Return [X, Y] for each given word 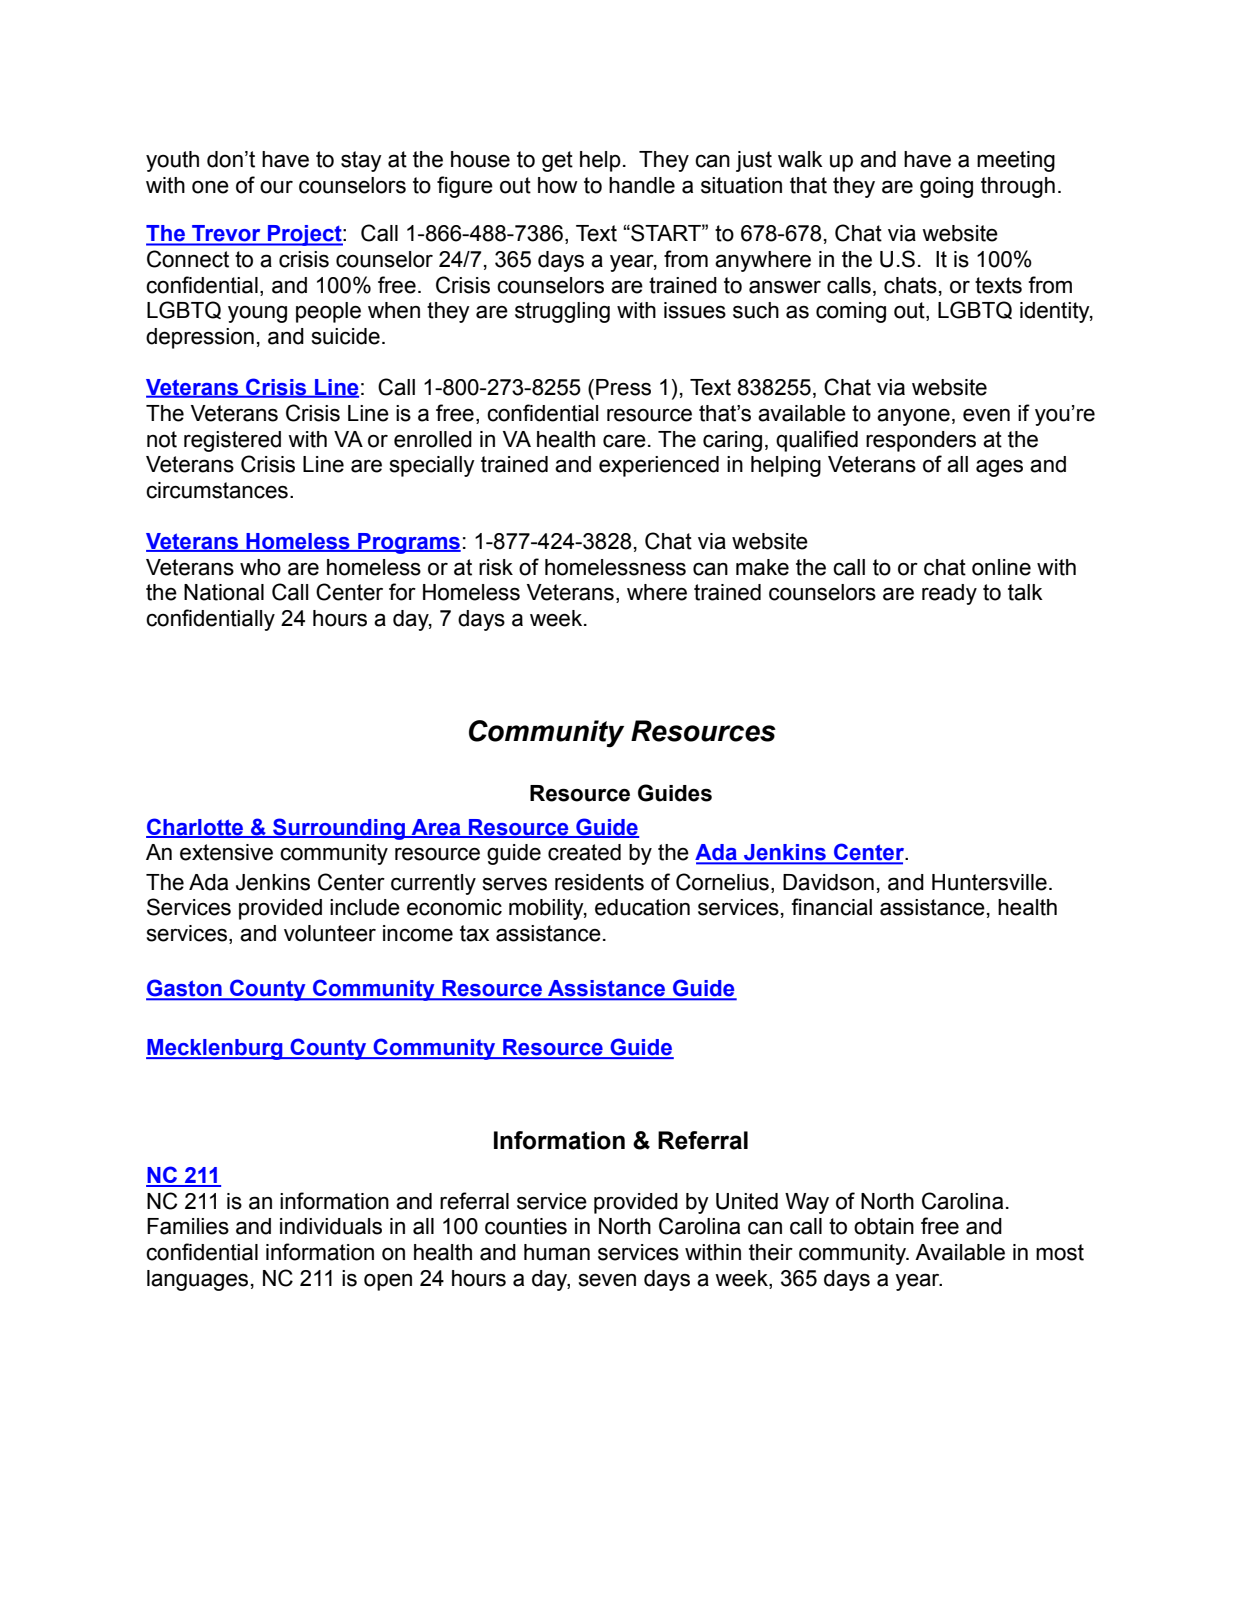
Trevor [226, 233]
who [260, 567]
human [557, 1252]
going [946, 187]
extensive [226, 852]
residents [599, 882]
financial [831, 907]
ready [949, 594]
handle [642, 185]
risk [496, 567]
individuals [331, 1226]
